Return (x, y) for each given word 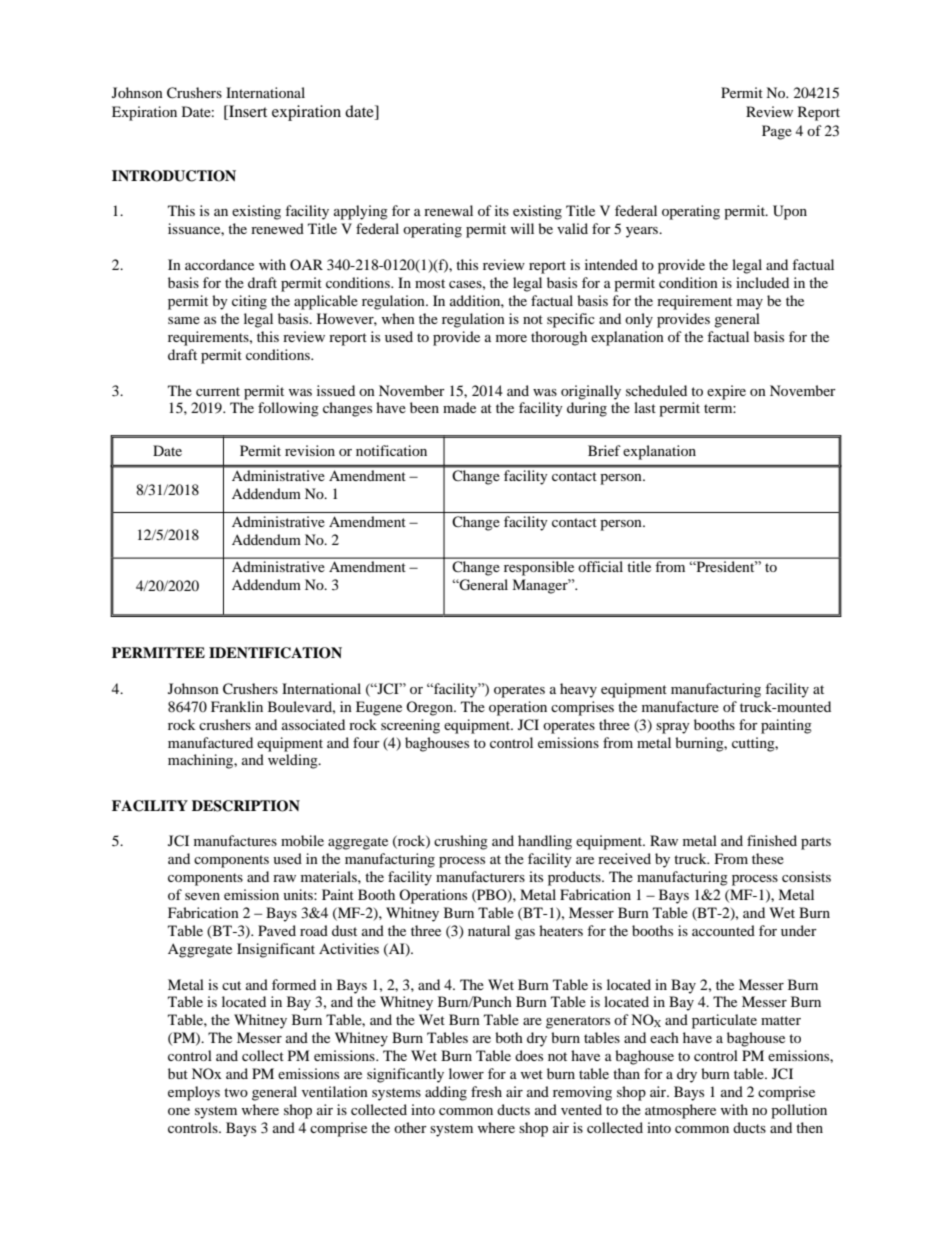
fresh (486, 1091)
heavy (578, 690)
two (236, 1092)
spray (673, 728)
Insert (247, 112)
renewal (448, 210)
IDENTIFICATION (275, 653)
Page (777, 132)
